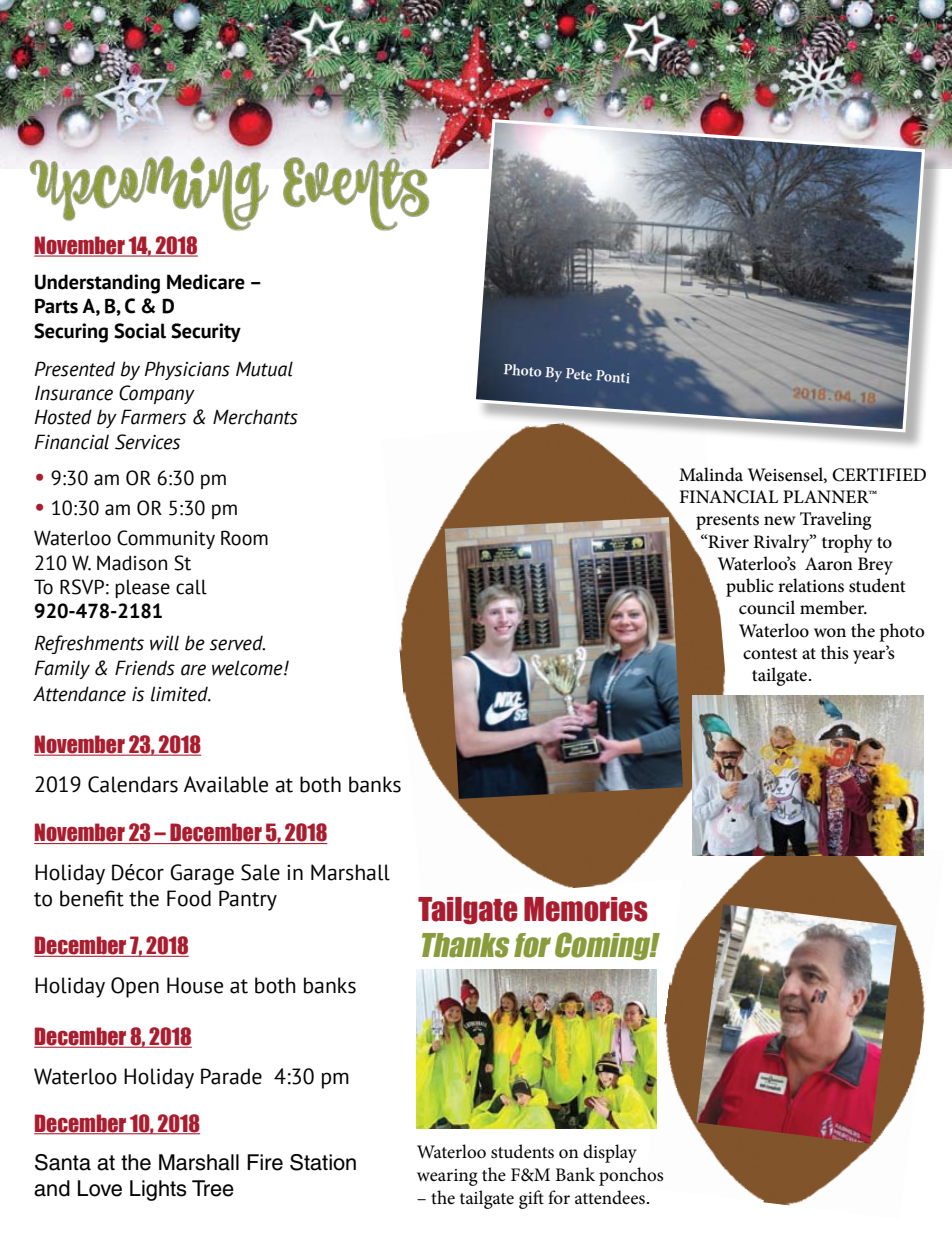 The height and width of the document is (1233, 952). What do you see at coordinates (158, 1190) in the document?
I see `Lights` at bounding box center [158, 1190].
